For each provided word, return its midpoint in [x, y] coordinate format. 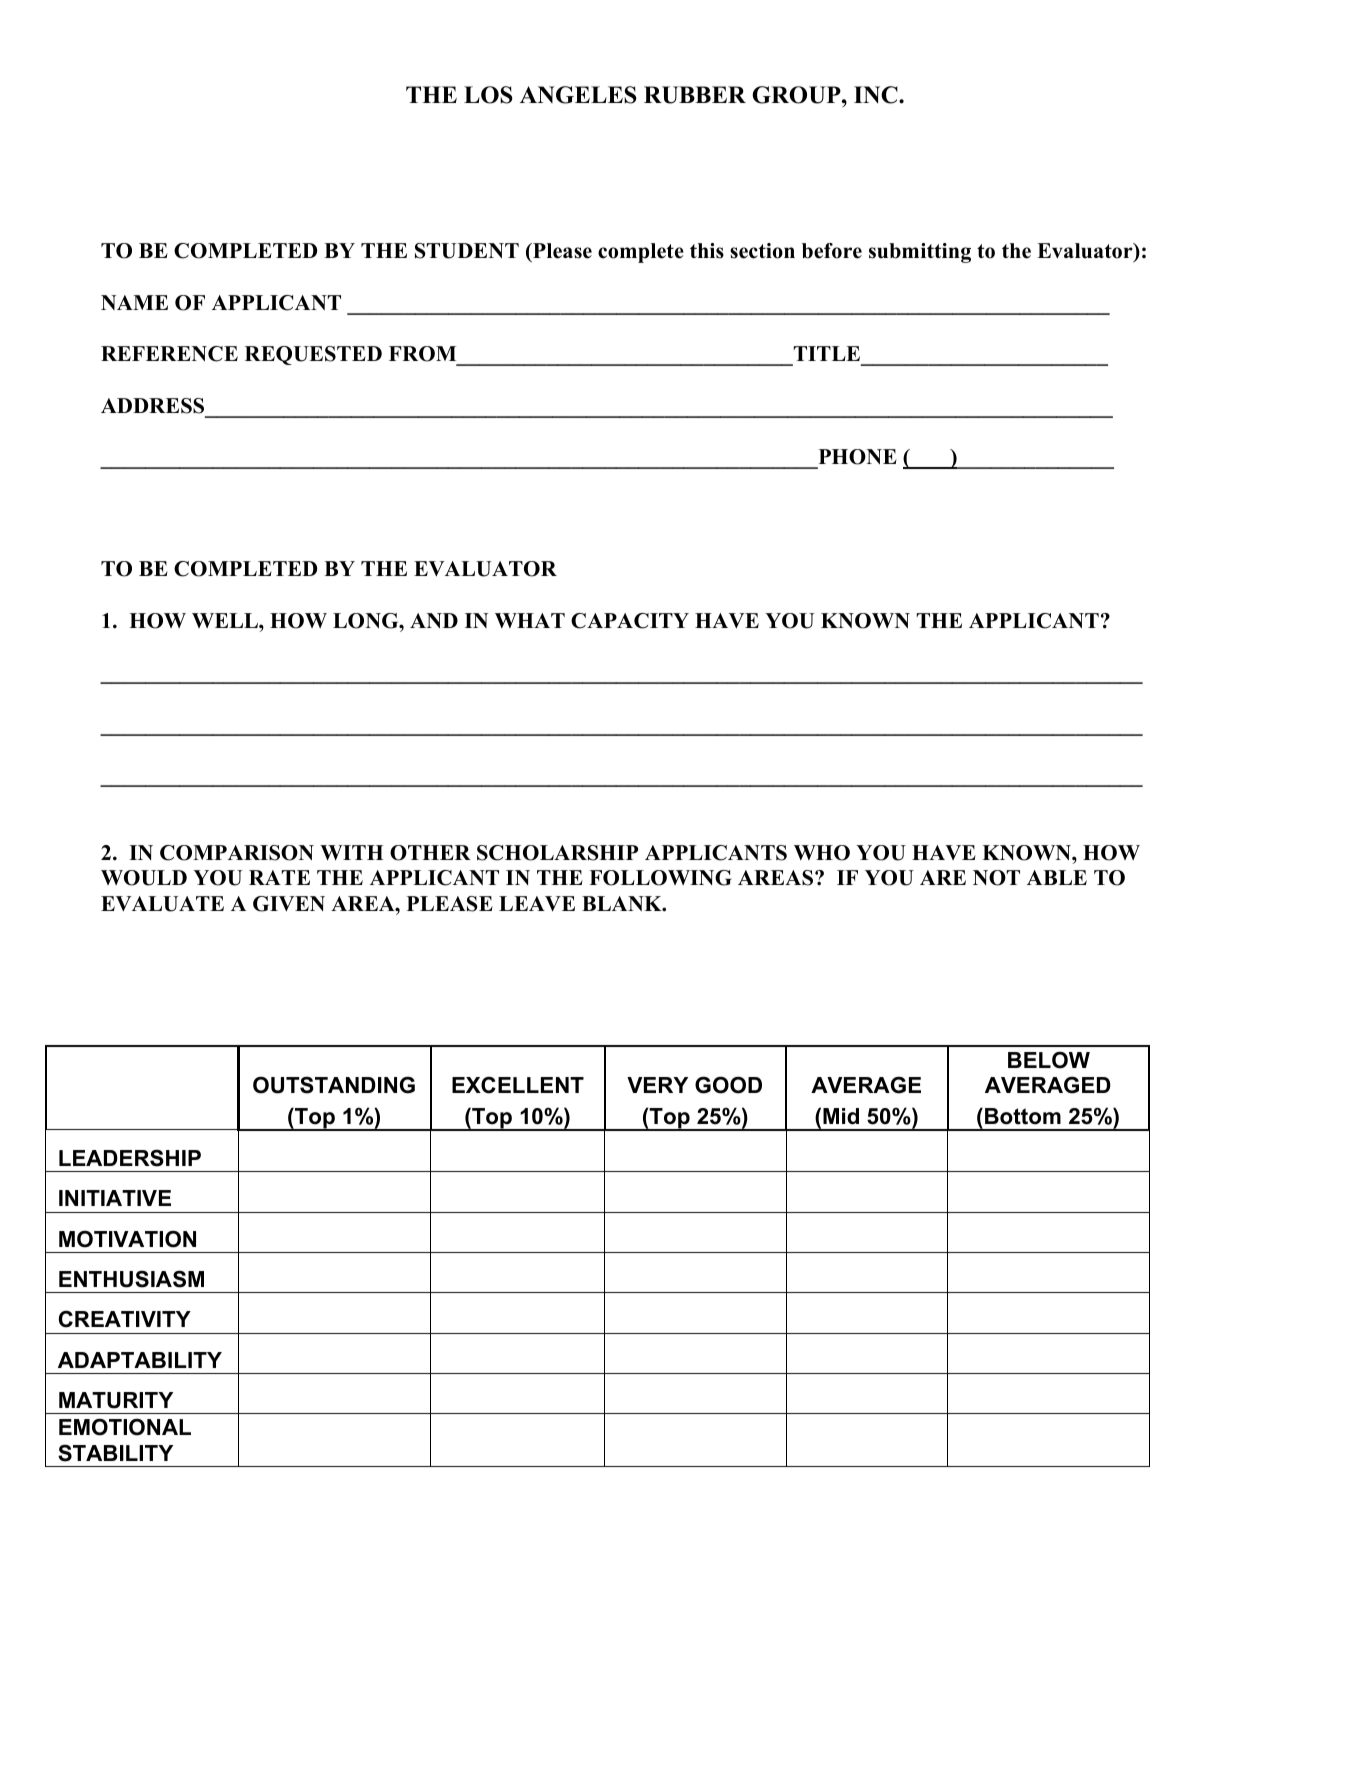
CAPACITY [630, 621]
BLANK [623, 903]
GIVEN [289, 904]
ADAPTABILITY [140, 1360]
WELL [226, 620]
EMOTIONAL [125, 1427]
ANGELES [578, 95]
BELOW [1049, 1060]
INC [877, 95]
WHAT [530, 620]
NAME [134, 302]
